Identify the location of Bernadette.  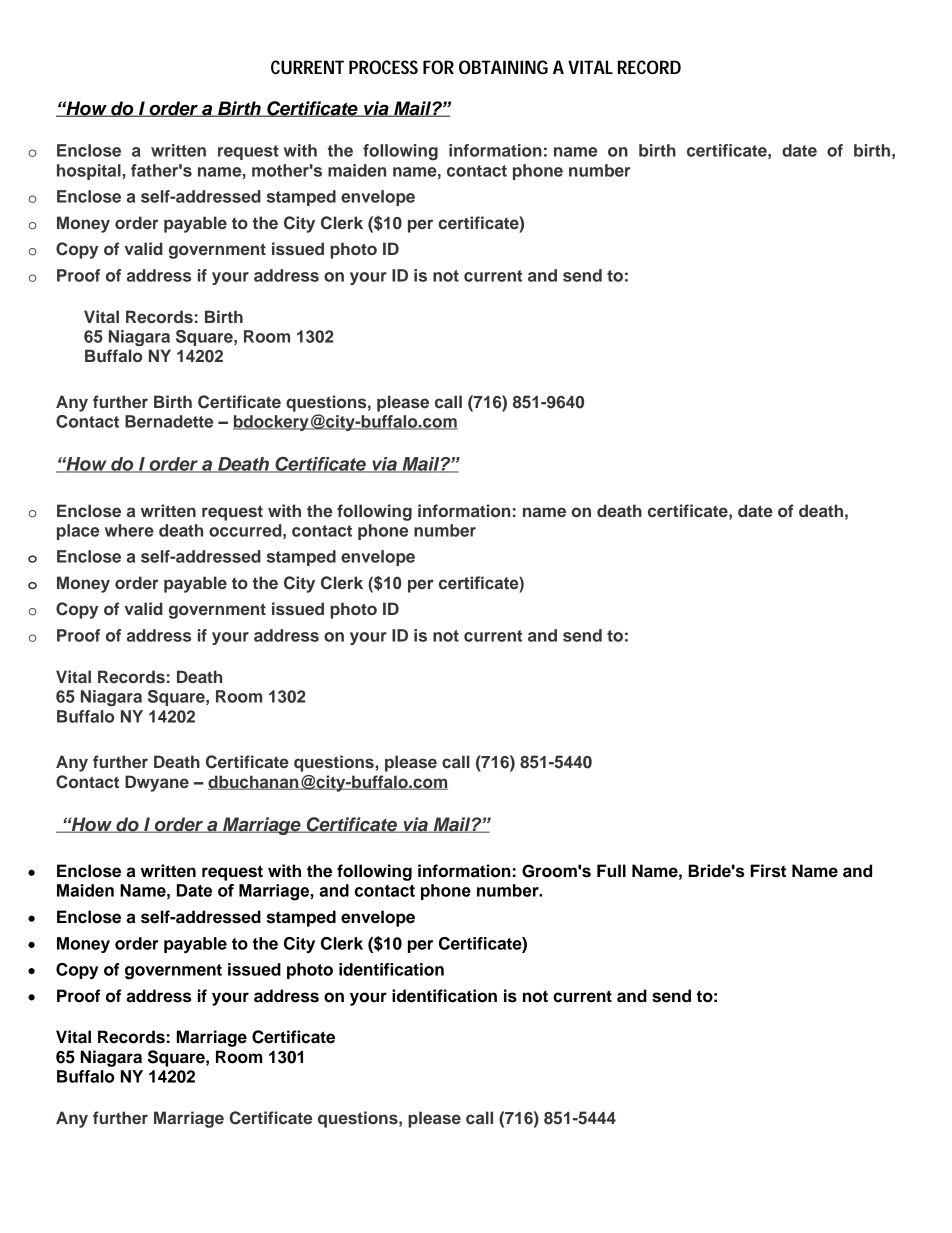
(169, 421).
